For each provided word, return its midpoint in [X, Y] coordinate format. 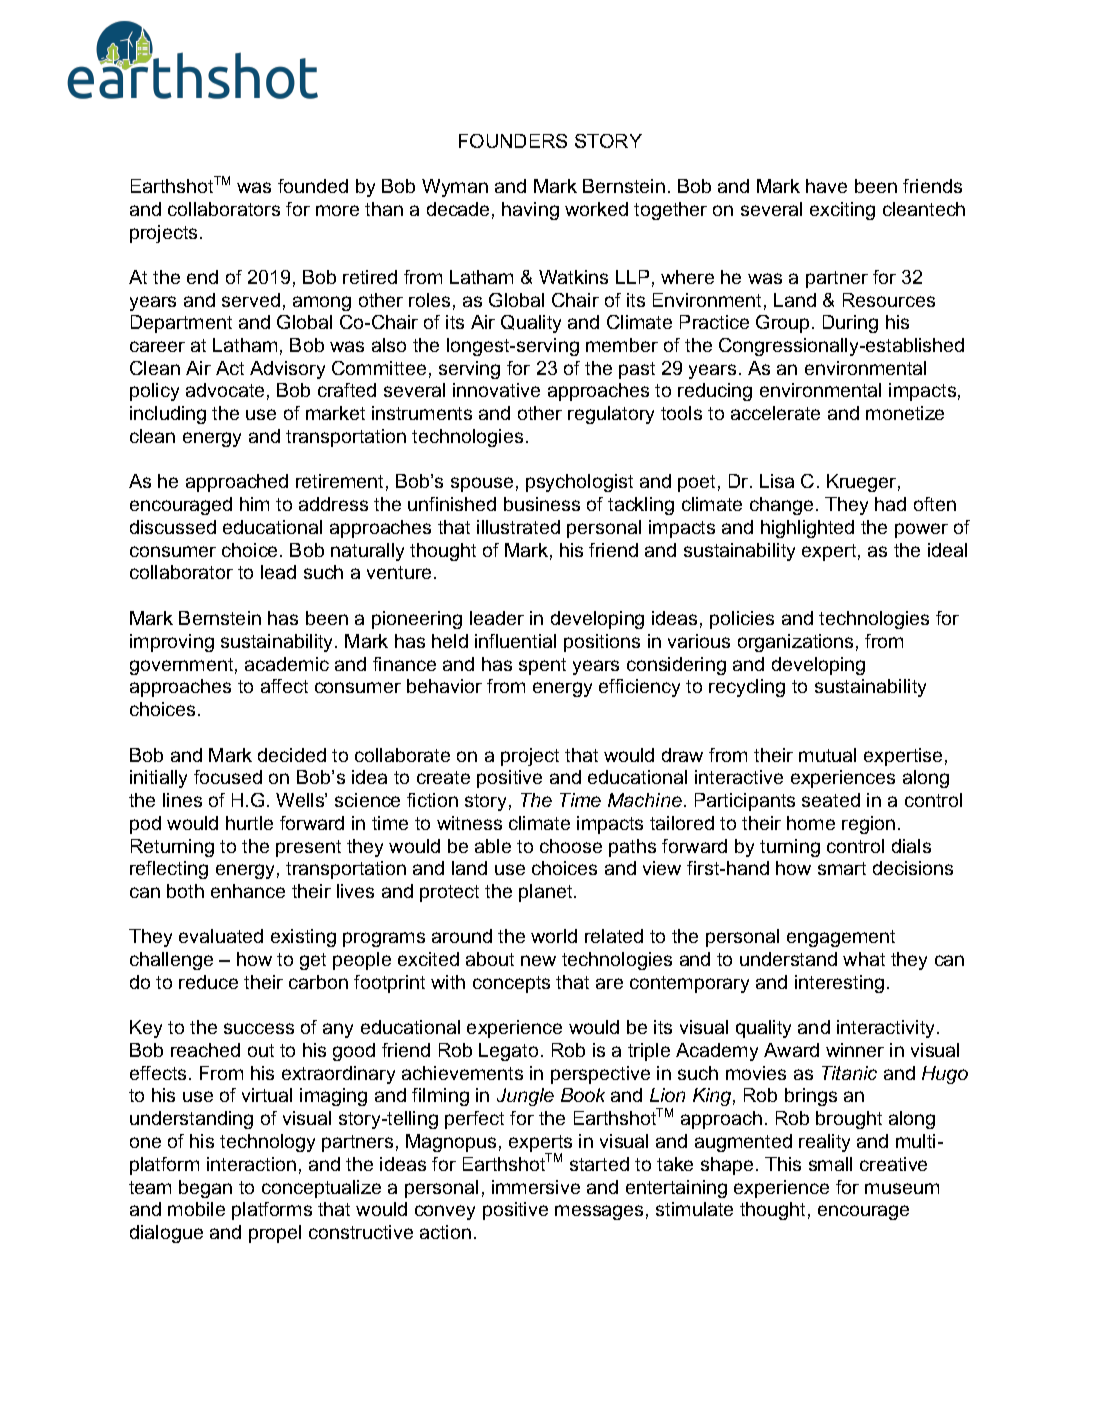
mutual [827, 755]
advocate [225, 390]
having [530, 211]
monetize [905, 413]
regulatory [611, 415]
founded [313, 186]
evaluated [221, 936]
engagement [841, 938]
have [826, 186]
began [205, 1189]
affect [284, 686]
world [554, 936]
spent [542, 666]
